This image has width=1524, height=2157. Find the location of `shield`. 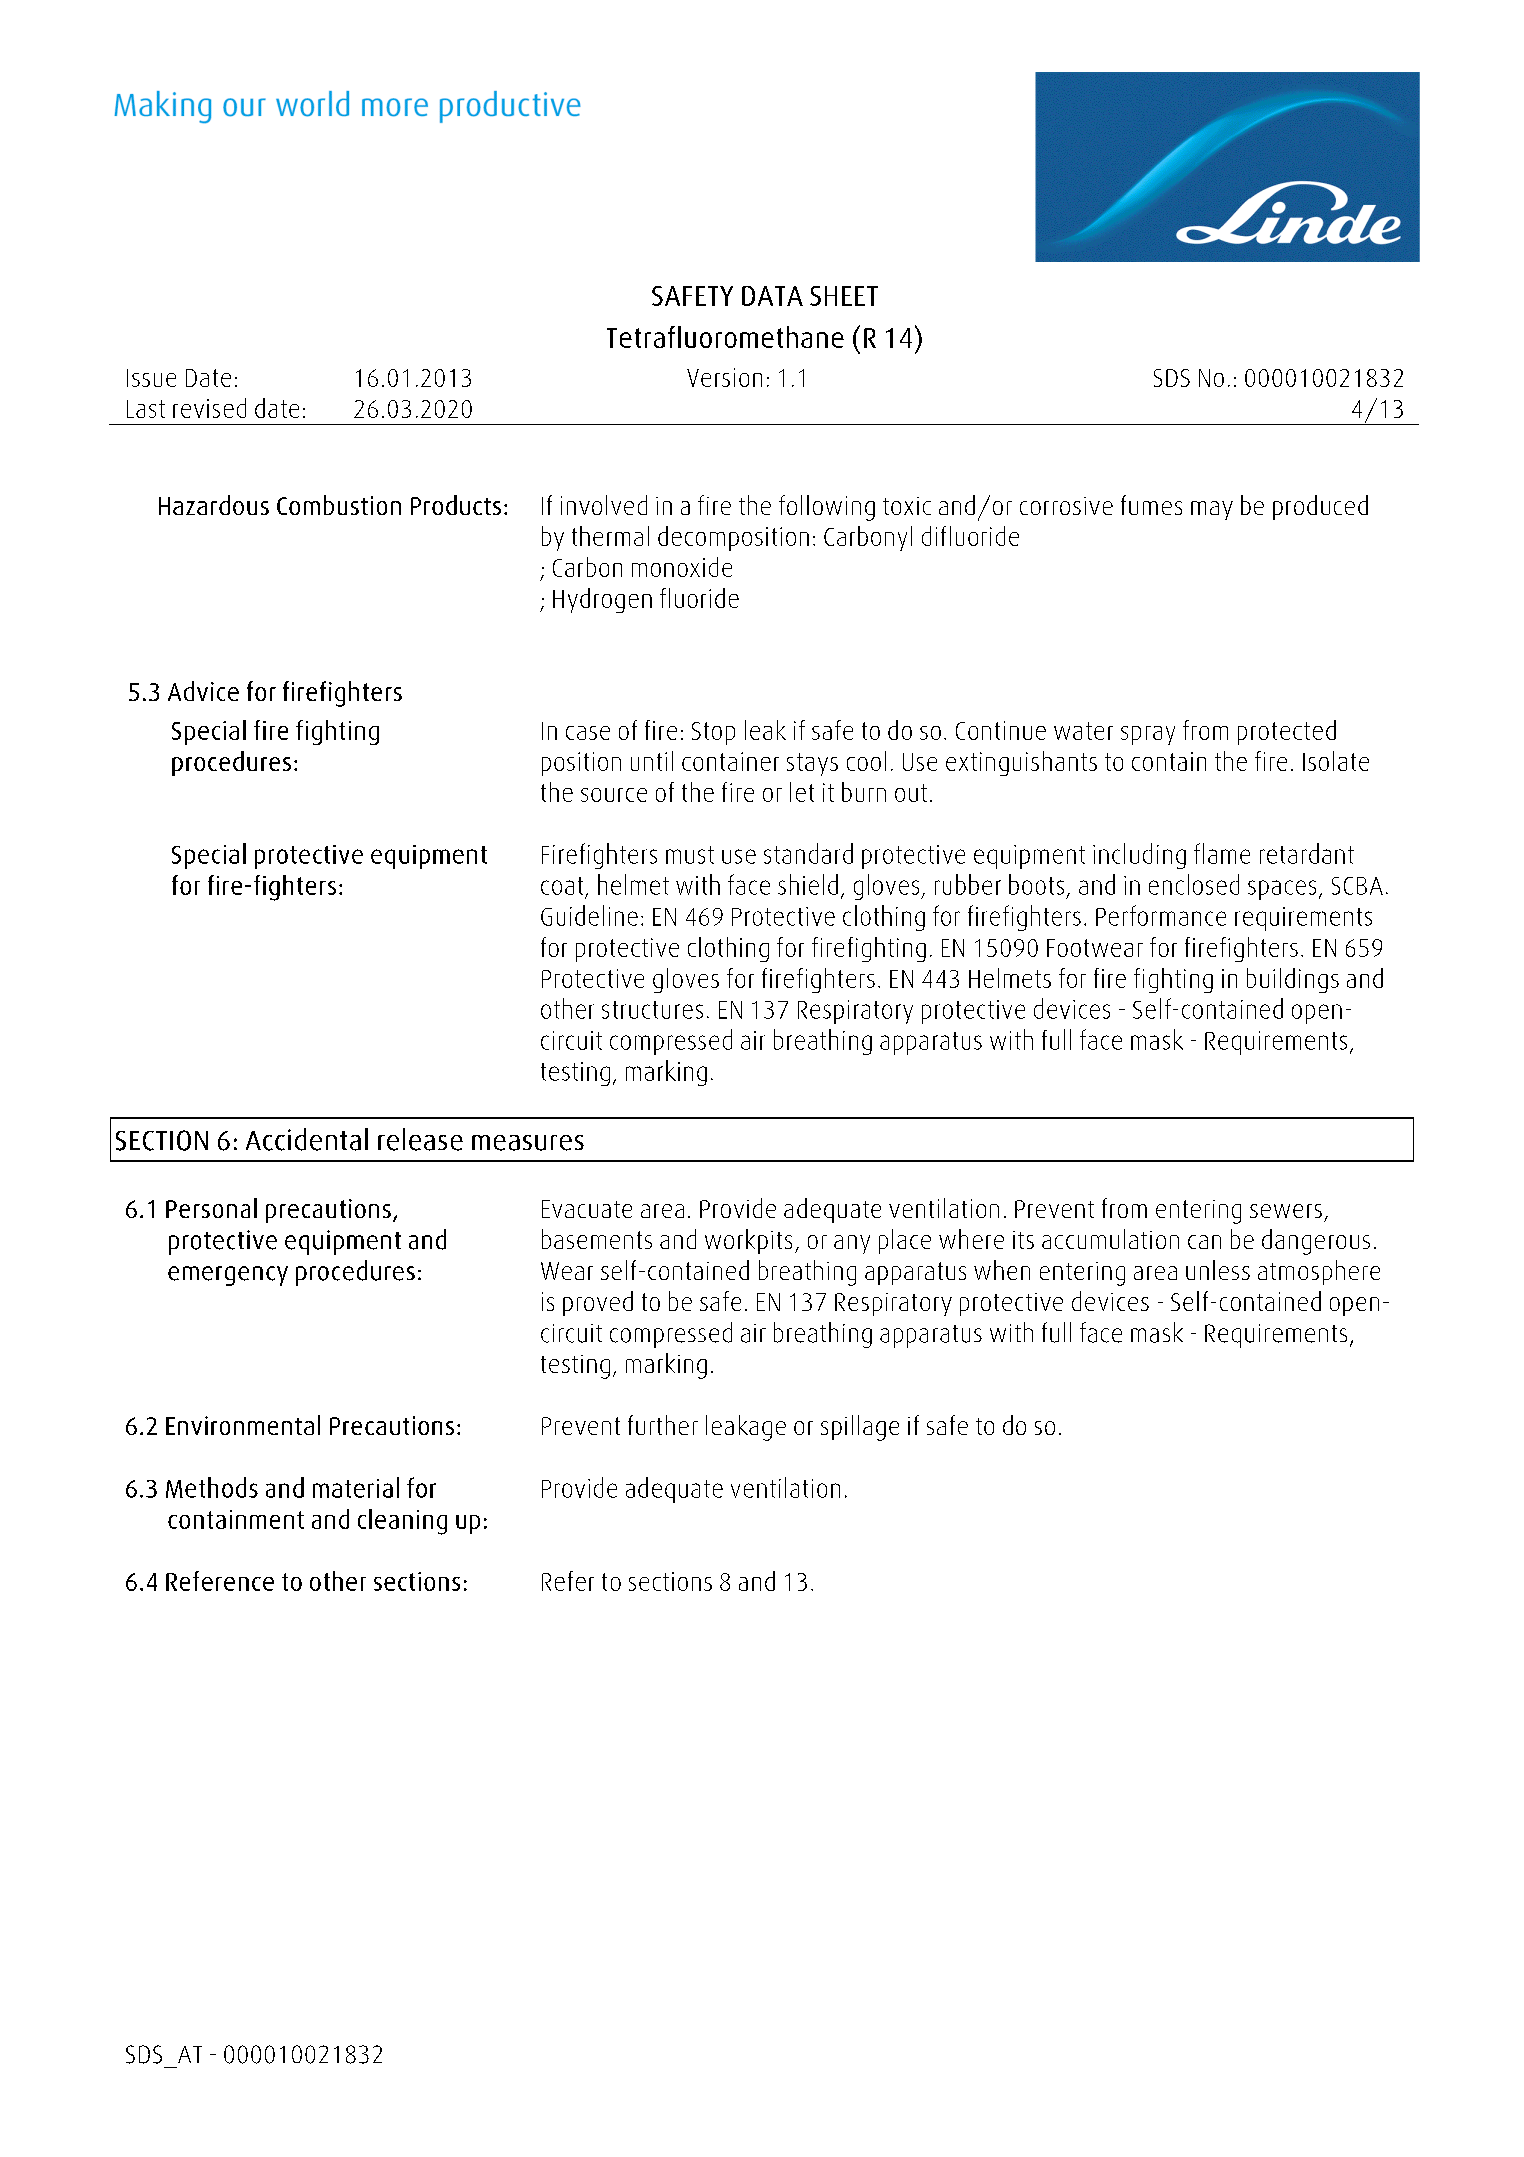

shield is located at coordinates (808, 884).
